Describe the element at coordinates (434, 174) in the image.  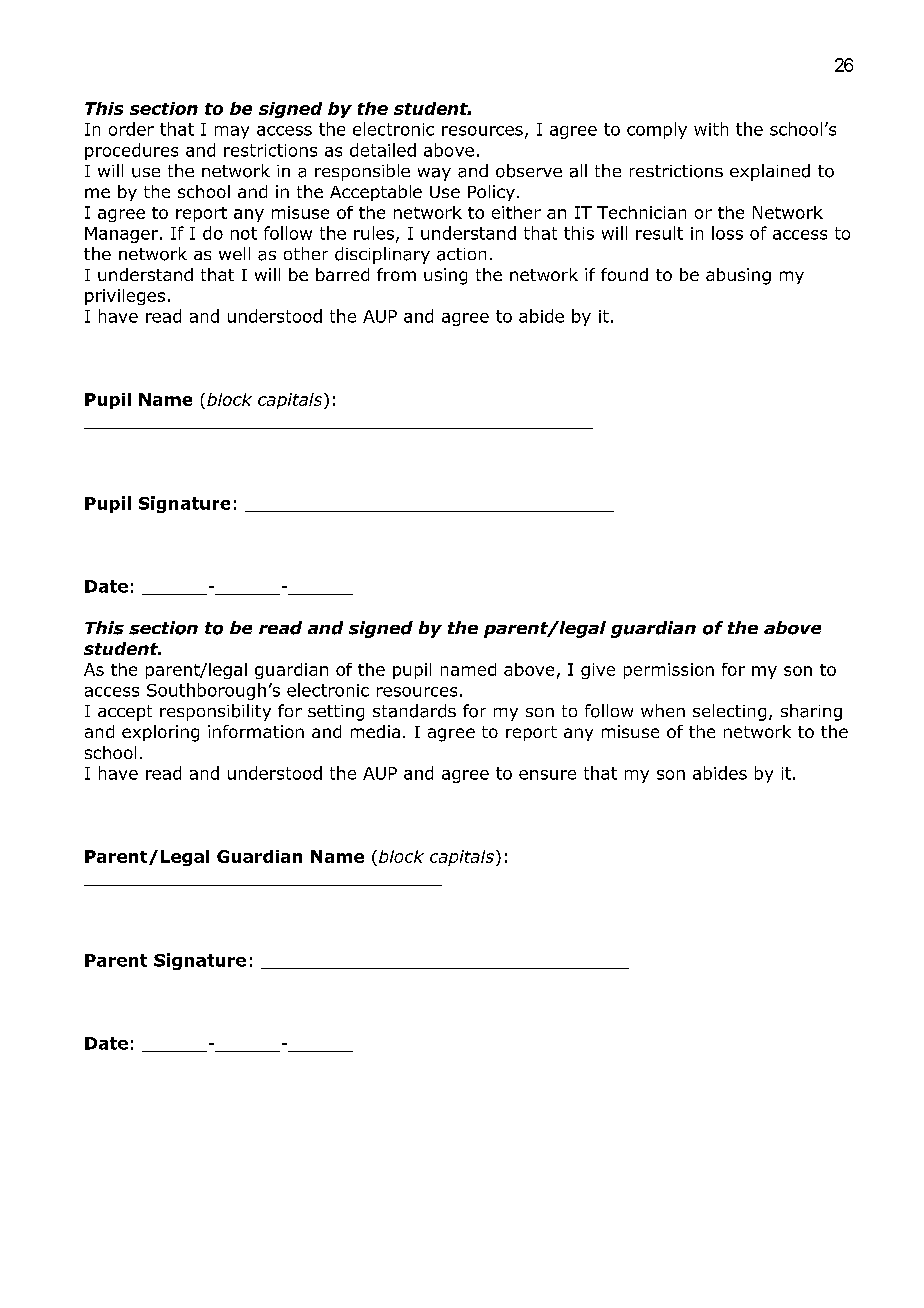
I see `way` at that location.
